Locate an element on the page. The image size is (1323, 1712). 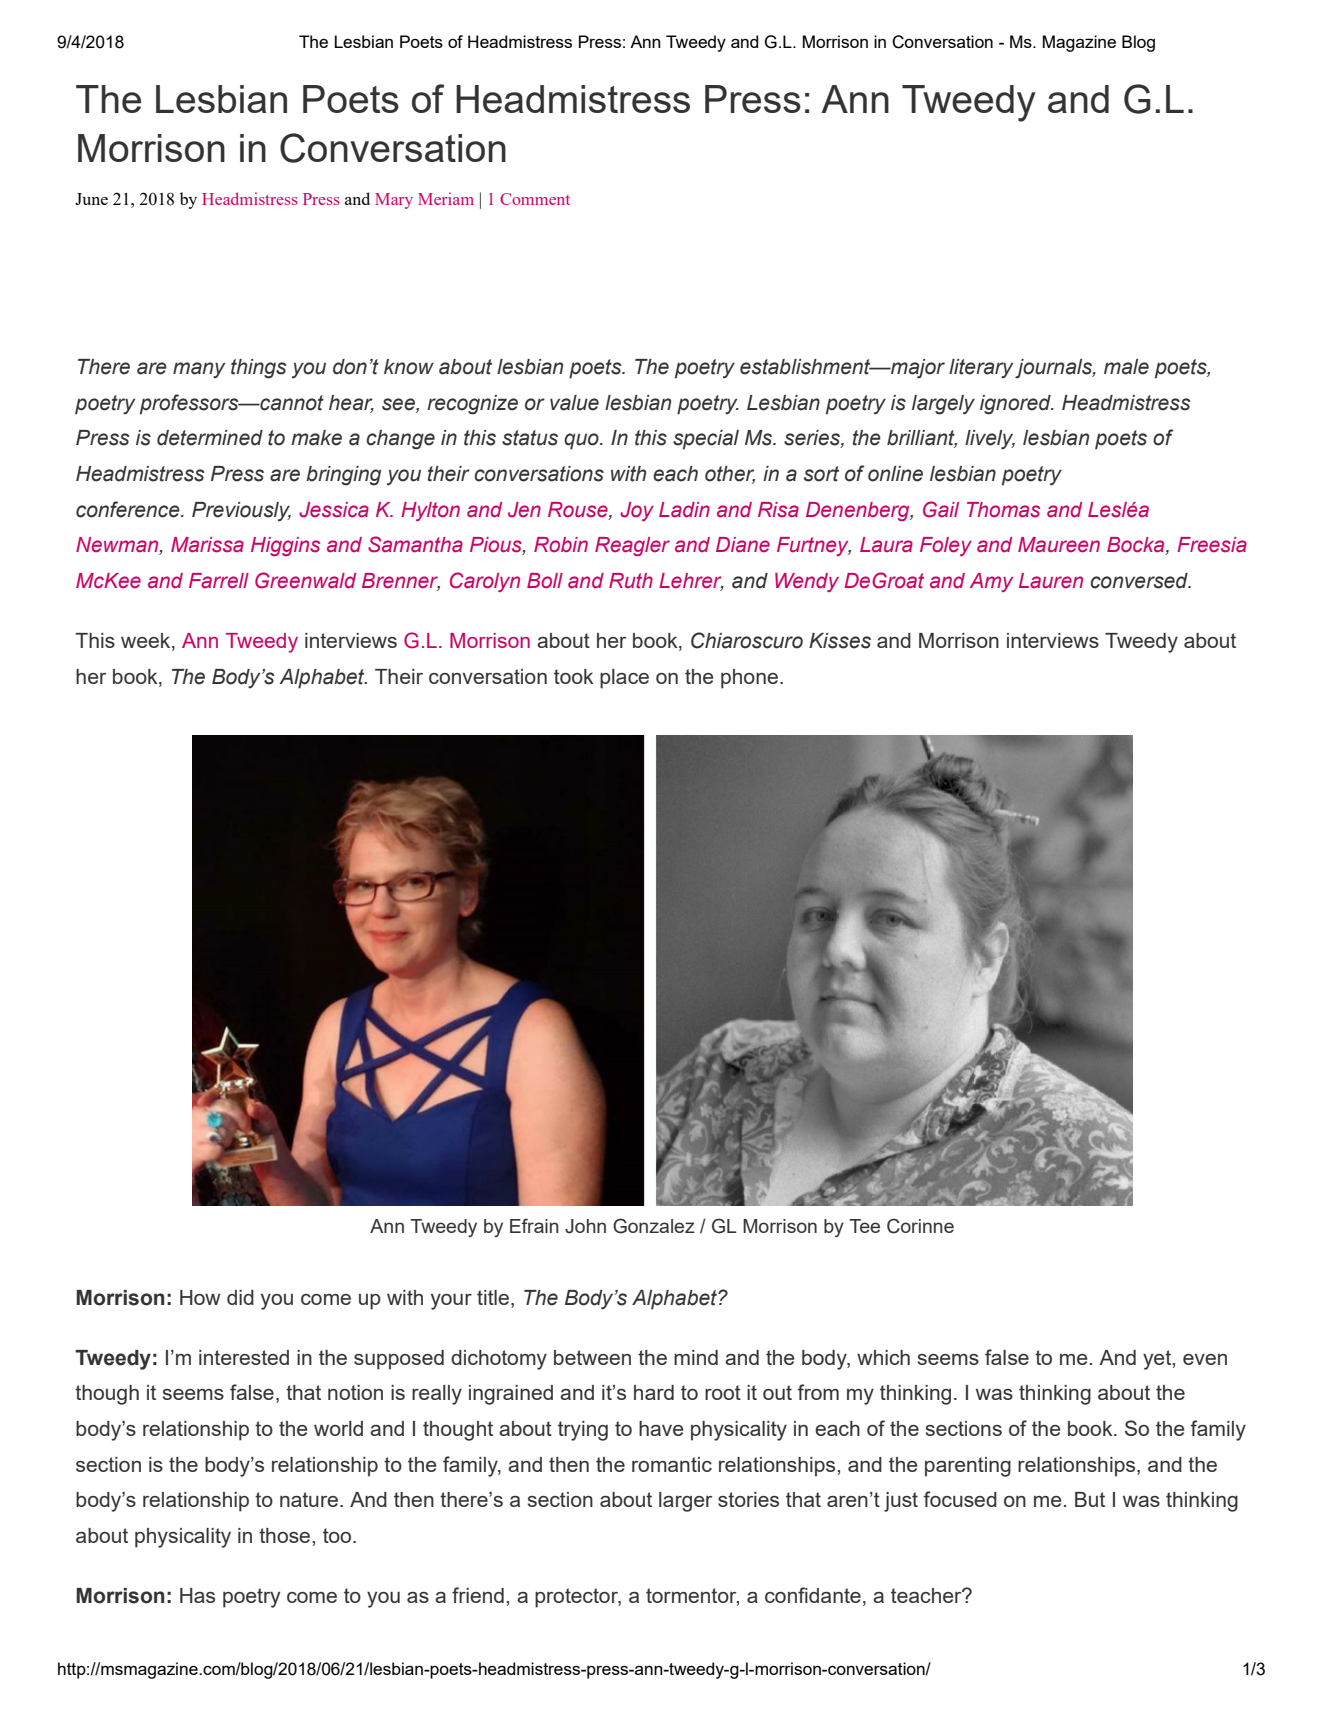
male is located at coordinates (1126, 367).
